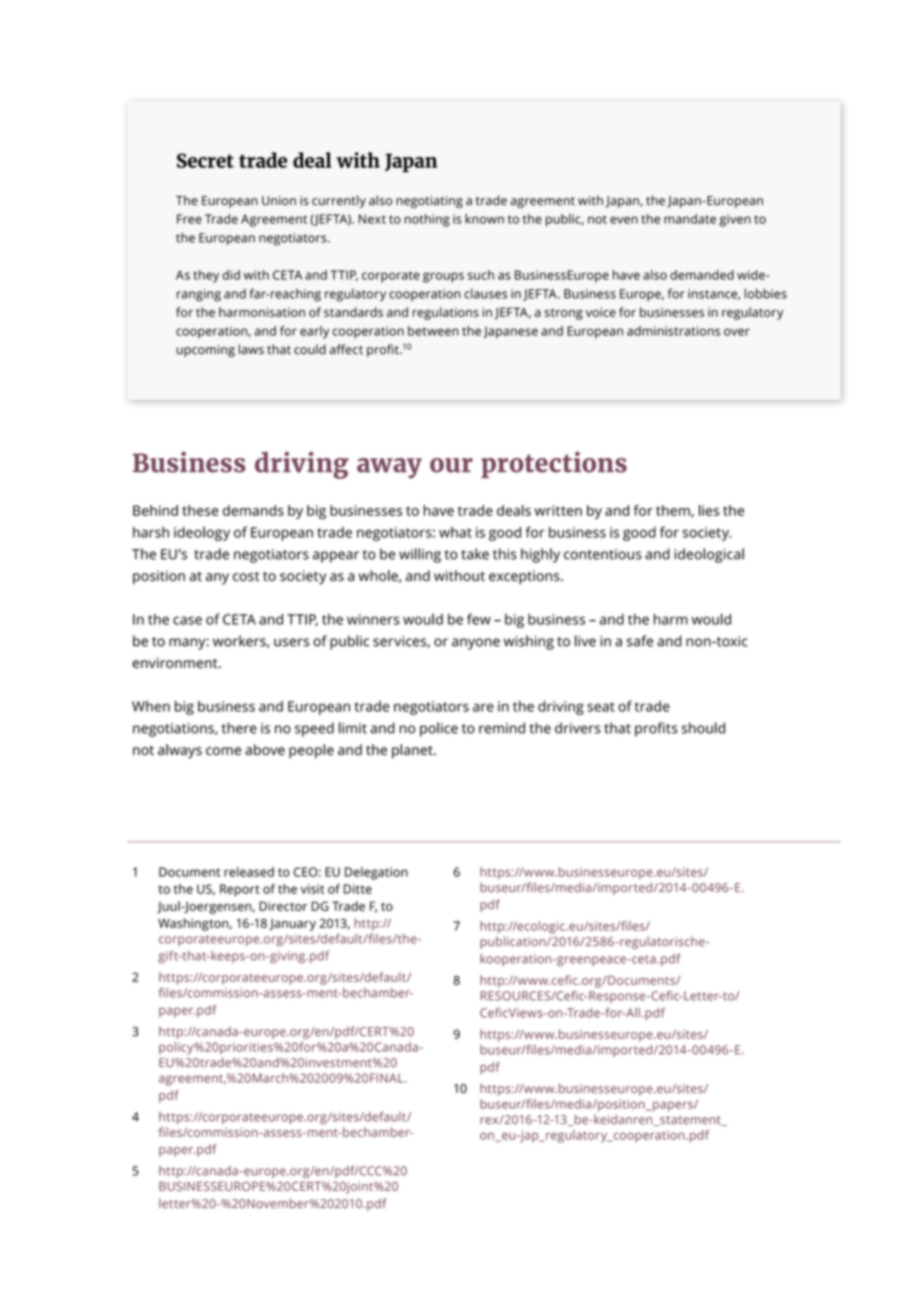 The width and height of the image is (924, 1308). I want to click on ideology, so click(202, 533).
